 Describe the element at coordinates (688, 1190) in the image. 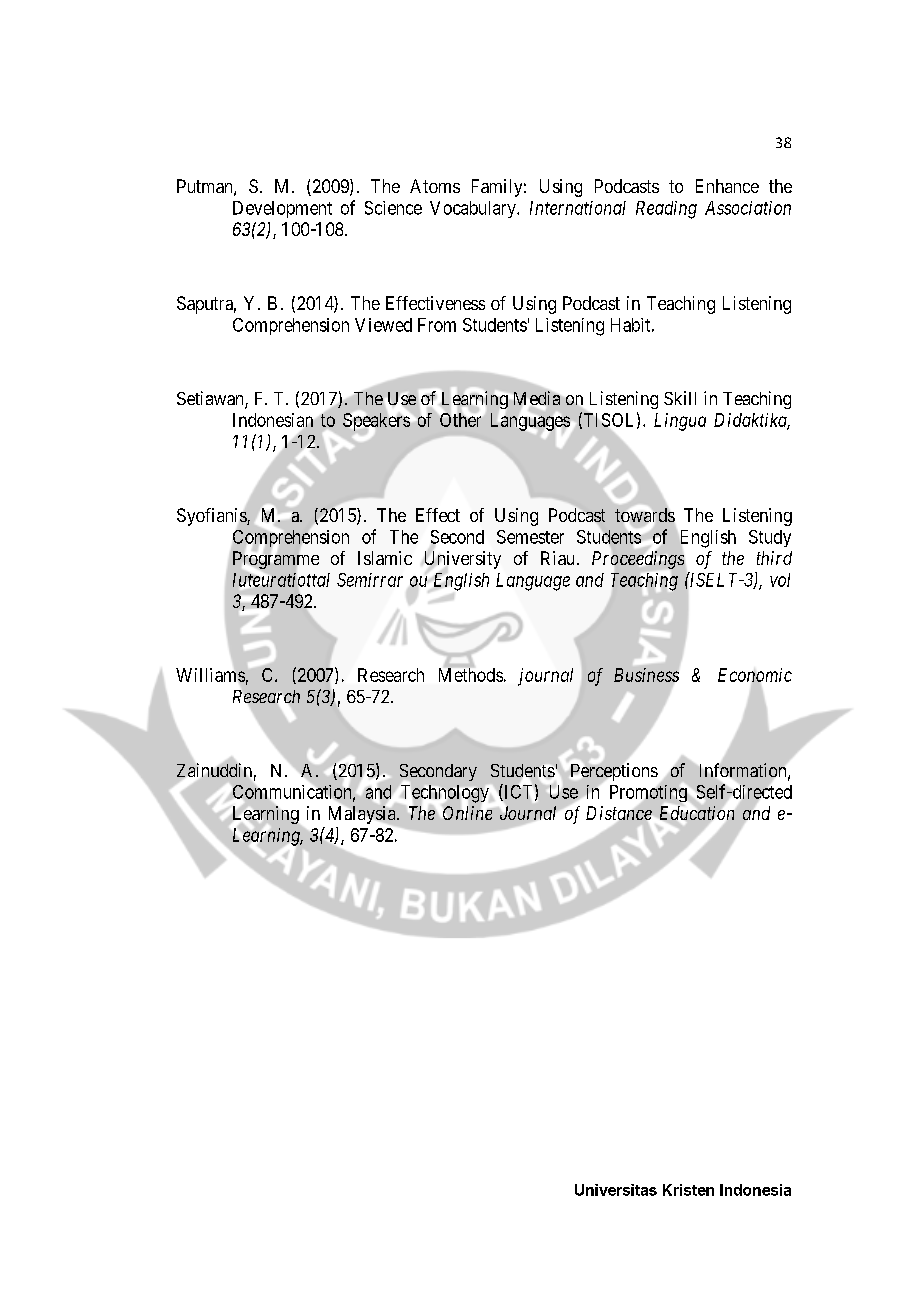

I see `Kristen` at that location.
